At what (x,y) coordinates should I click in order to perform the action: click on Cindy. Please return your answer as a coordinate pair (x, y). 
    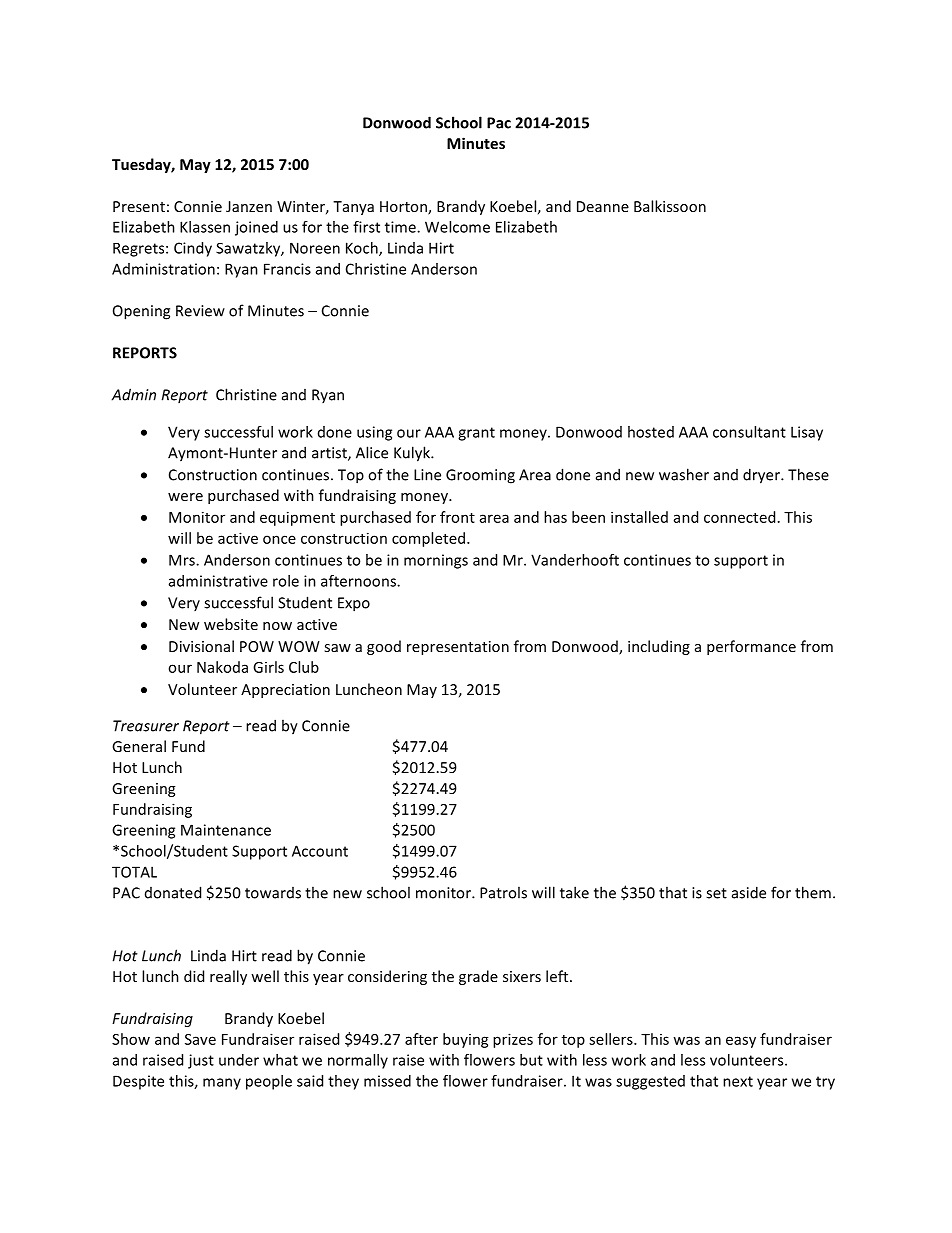
    Looking at the image, I should click on (193, 249).
